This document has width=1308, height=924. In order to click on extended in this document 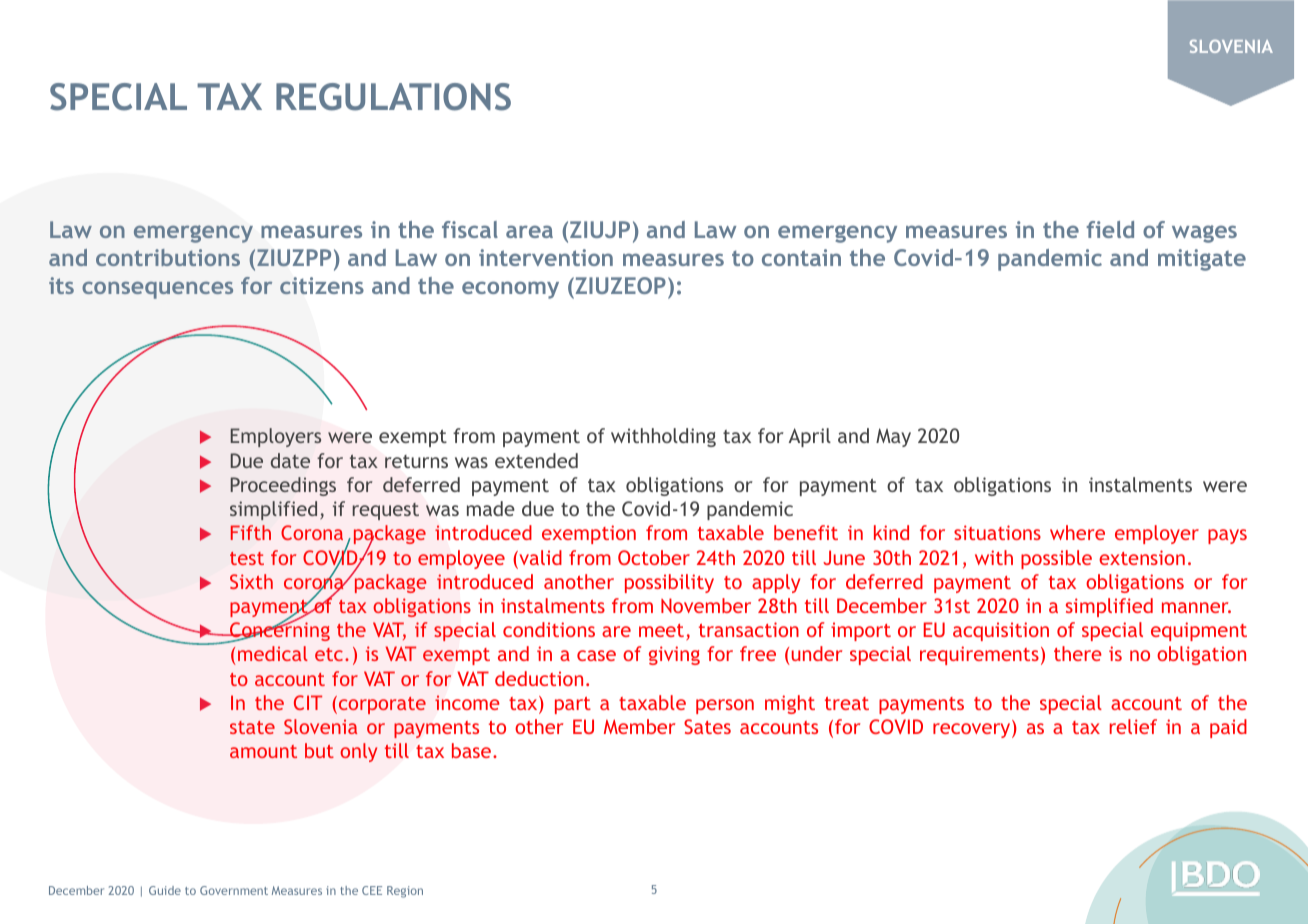, I will do `click(536, 460)`.
